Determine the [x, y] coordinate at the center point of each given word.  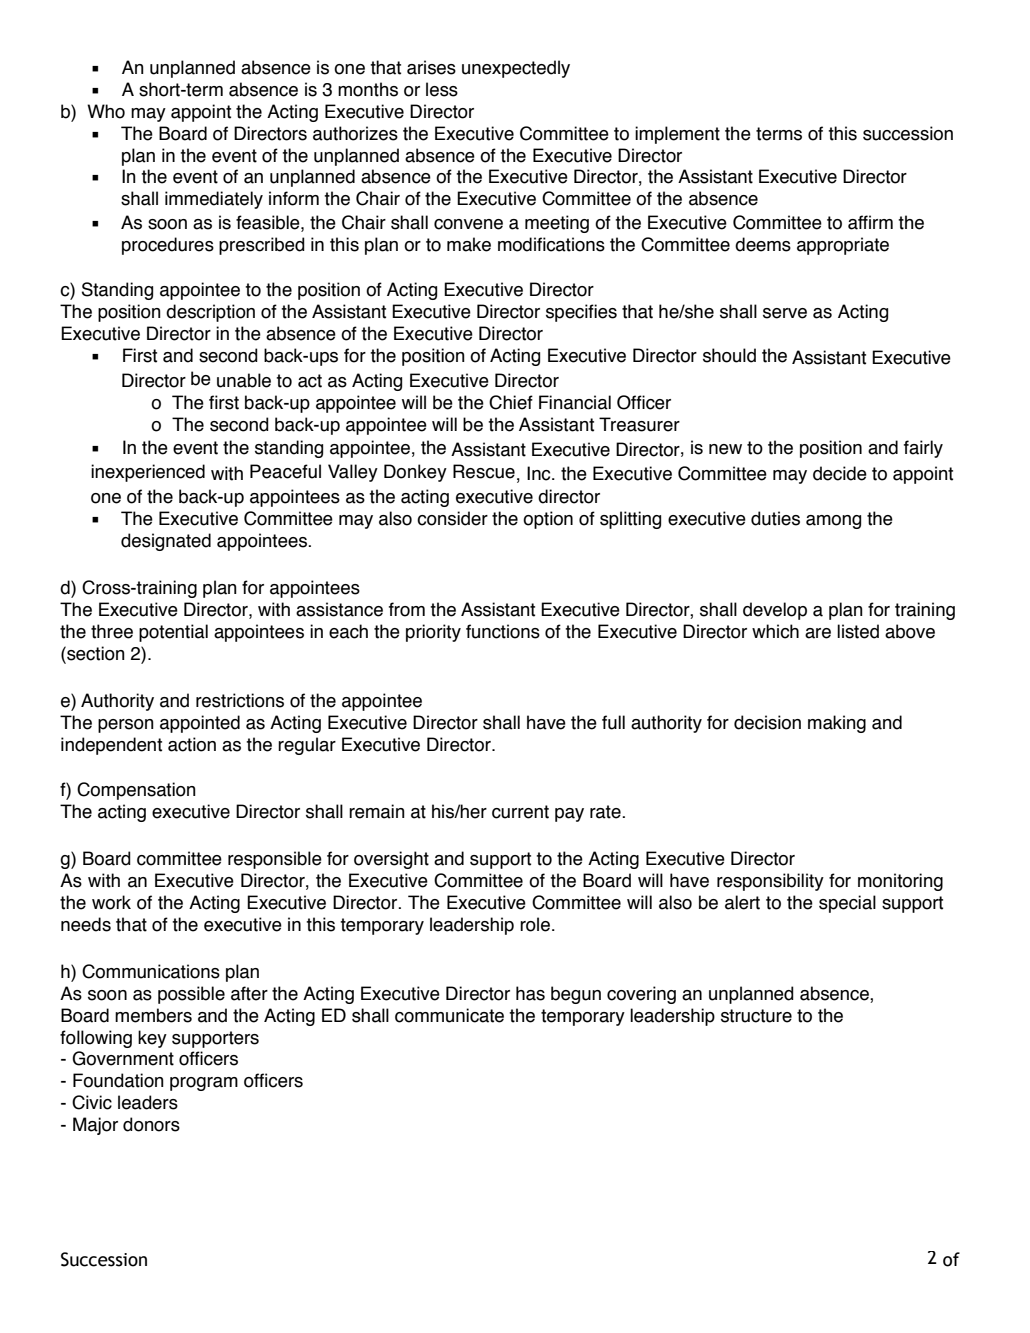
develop [775, 611]
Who [106, 111]
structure [756, 1016]
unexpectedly [516, 69]
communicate [449, 1015]
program [204, 1084]
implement [677, 135]
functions [503, 631]
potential [173, 633]
